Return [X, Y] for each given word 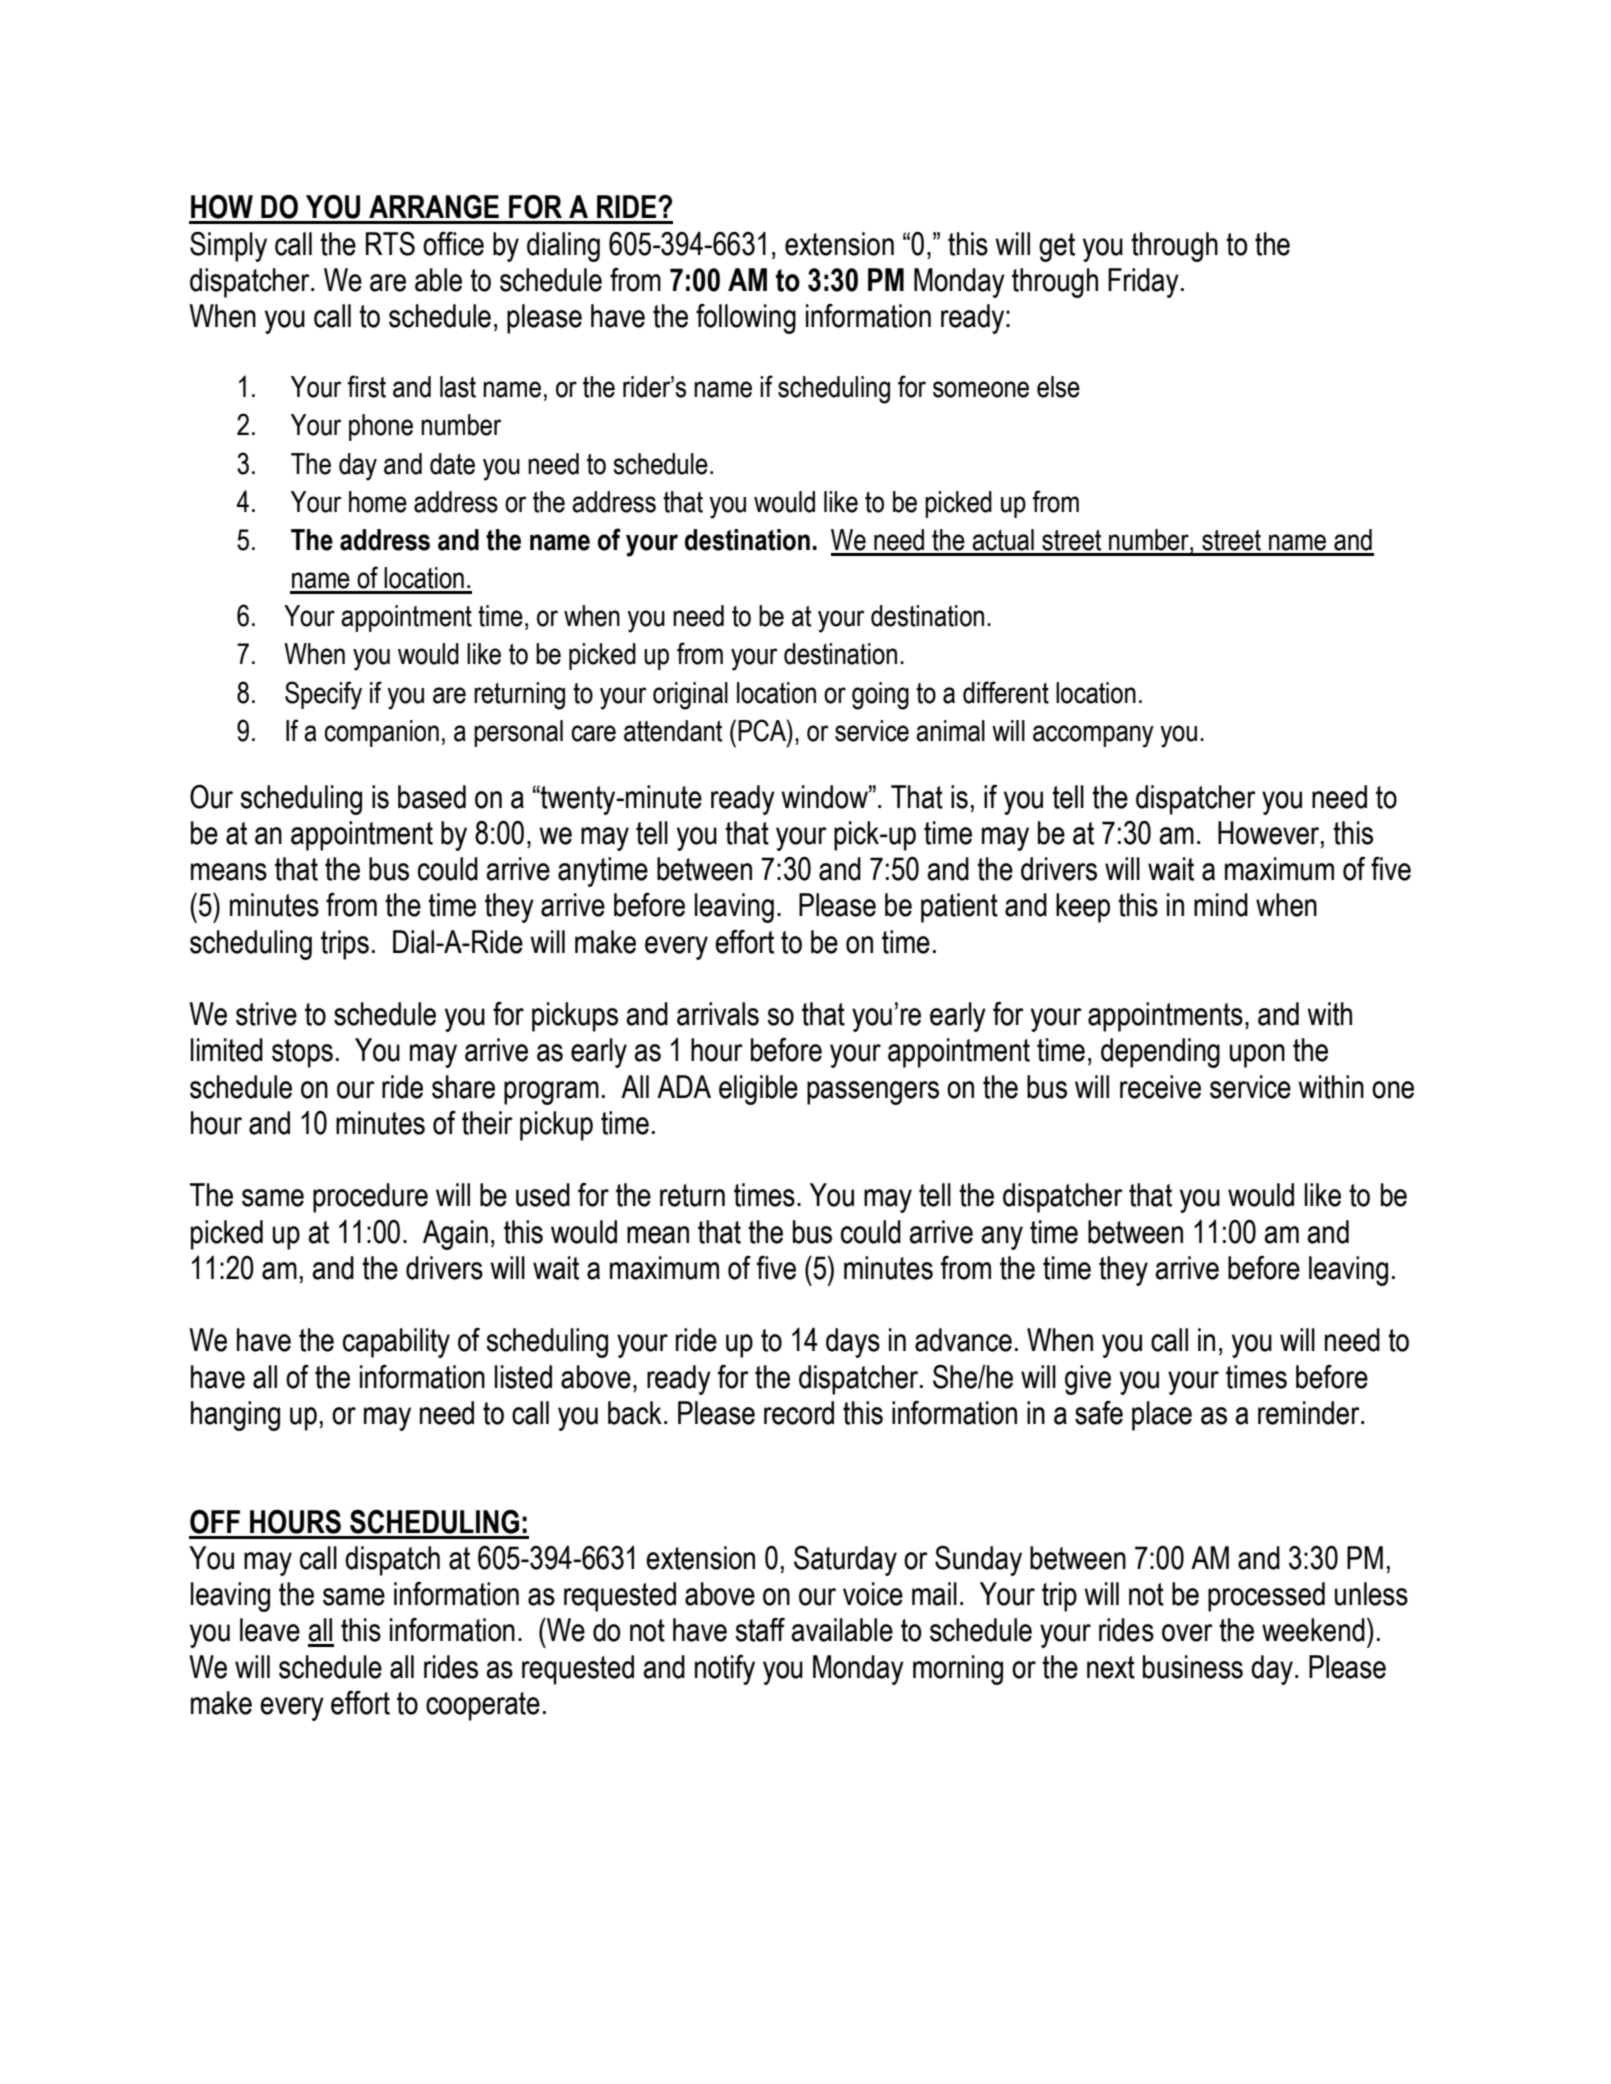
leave [270, 1630]
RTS [390, 244]
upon [1257, 1056]
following [746, 319]
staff [760, 1630]
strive [266, 1014]
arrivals [718, 1014]
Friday [1143, 283]
